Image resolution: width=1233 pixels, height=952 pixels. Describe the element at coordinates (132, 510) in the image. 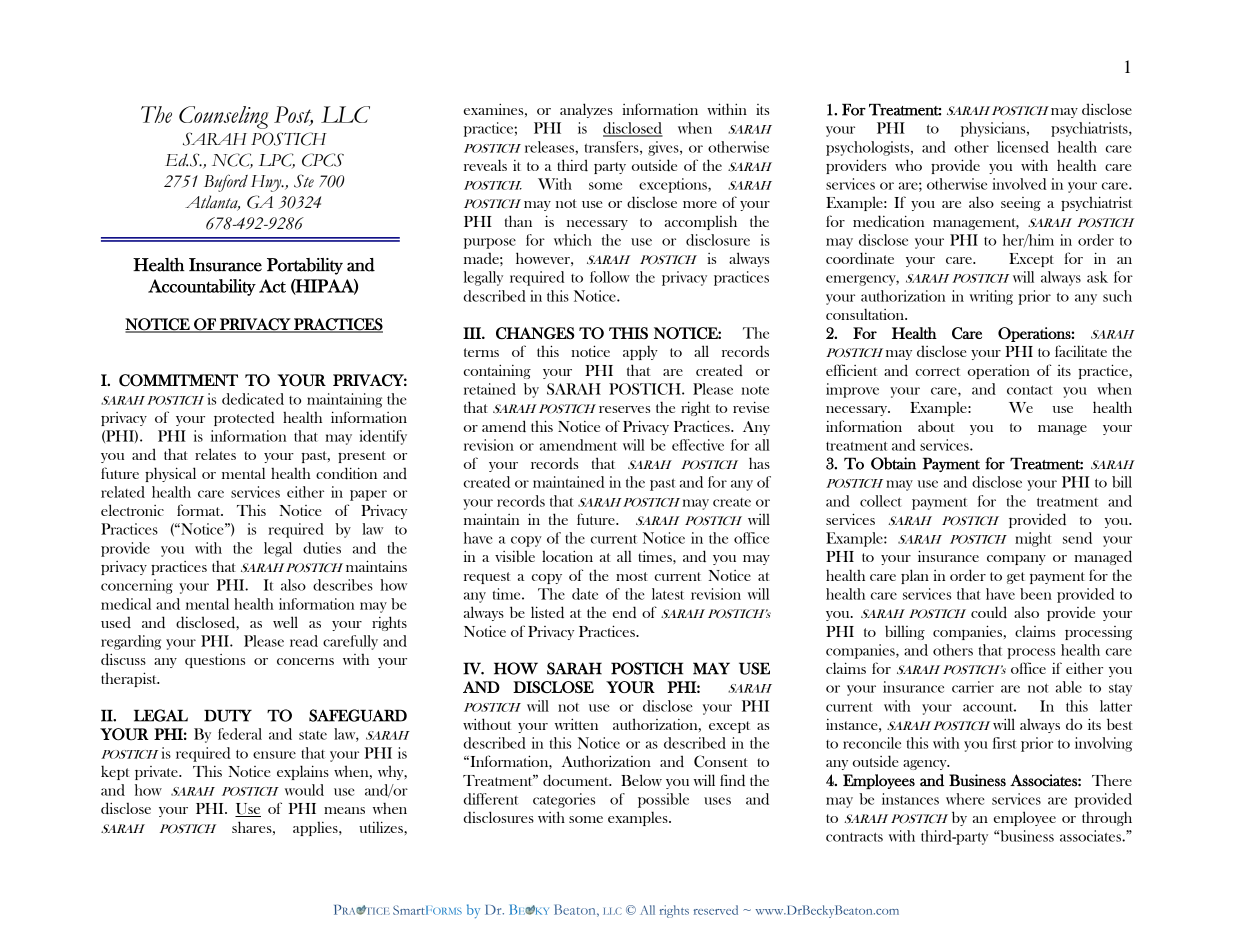

I see `electronic` at that location.
